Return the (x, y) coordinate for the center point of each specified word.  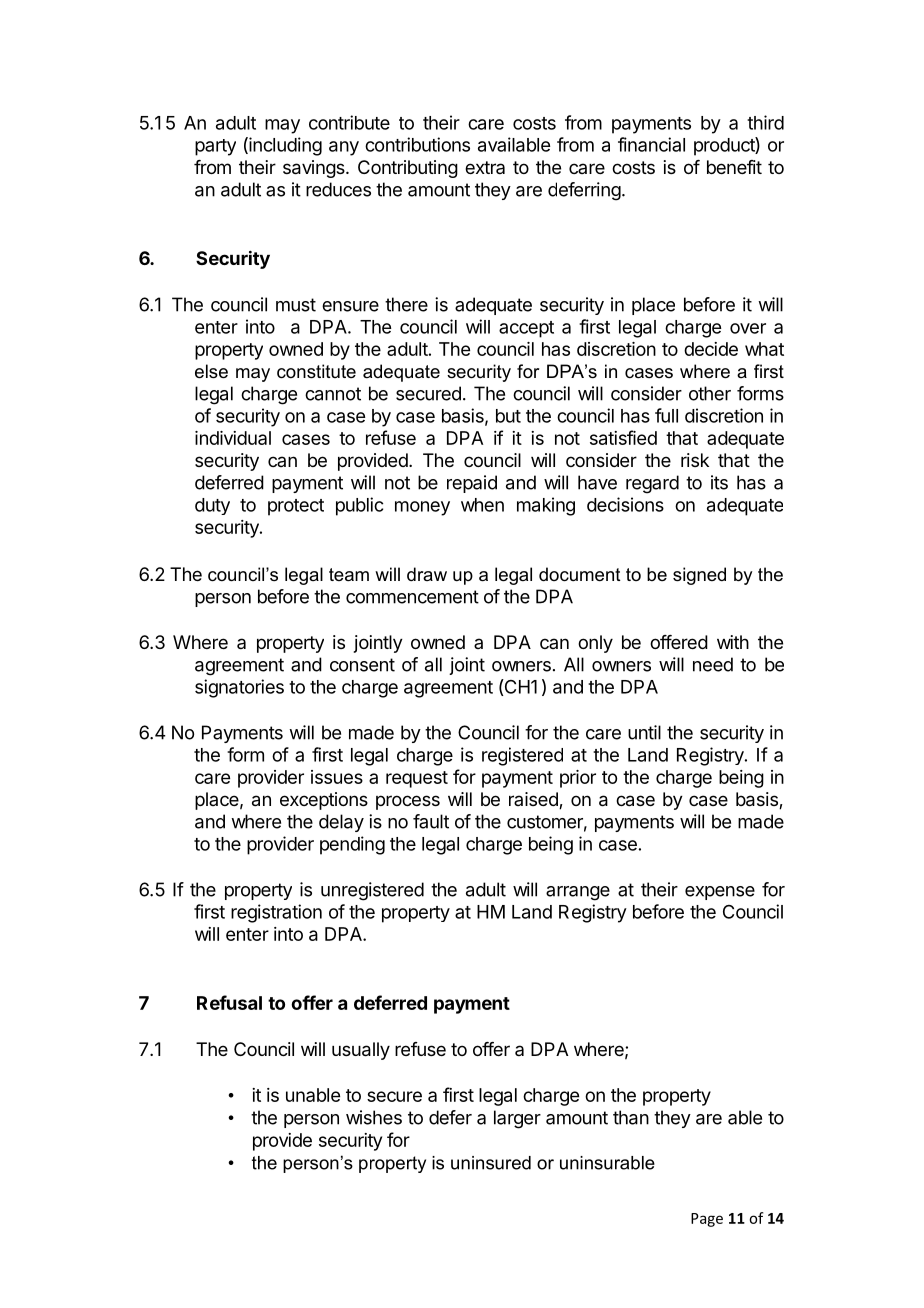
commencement (412, 597)
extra (485, 167)
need (713, 664)
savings (315, 169)
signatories (239, 688)
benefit (734, 167)
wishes (374, 1117)
